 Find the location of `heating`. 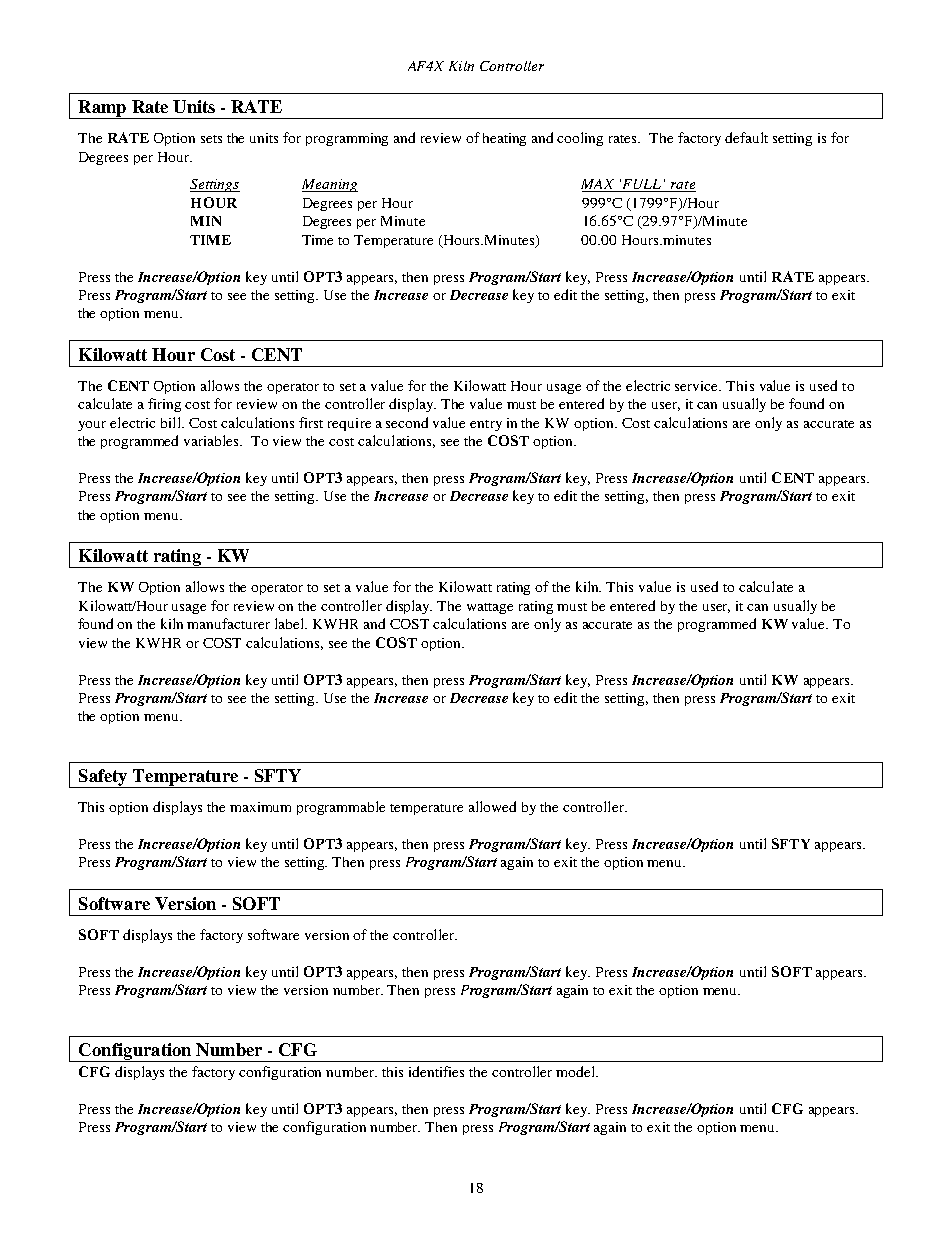

heating is located at coordinates (504, 139).
